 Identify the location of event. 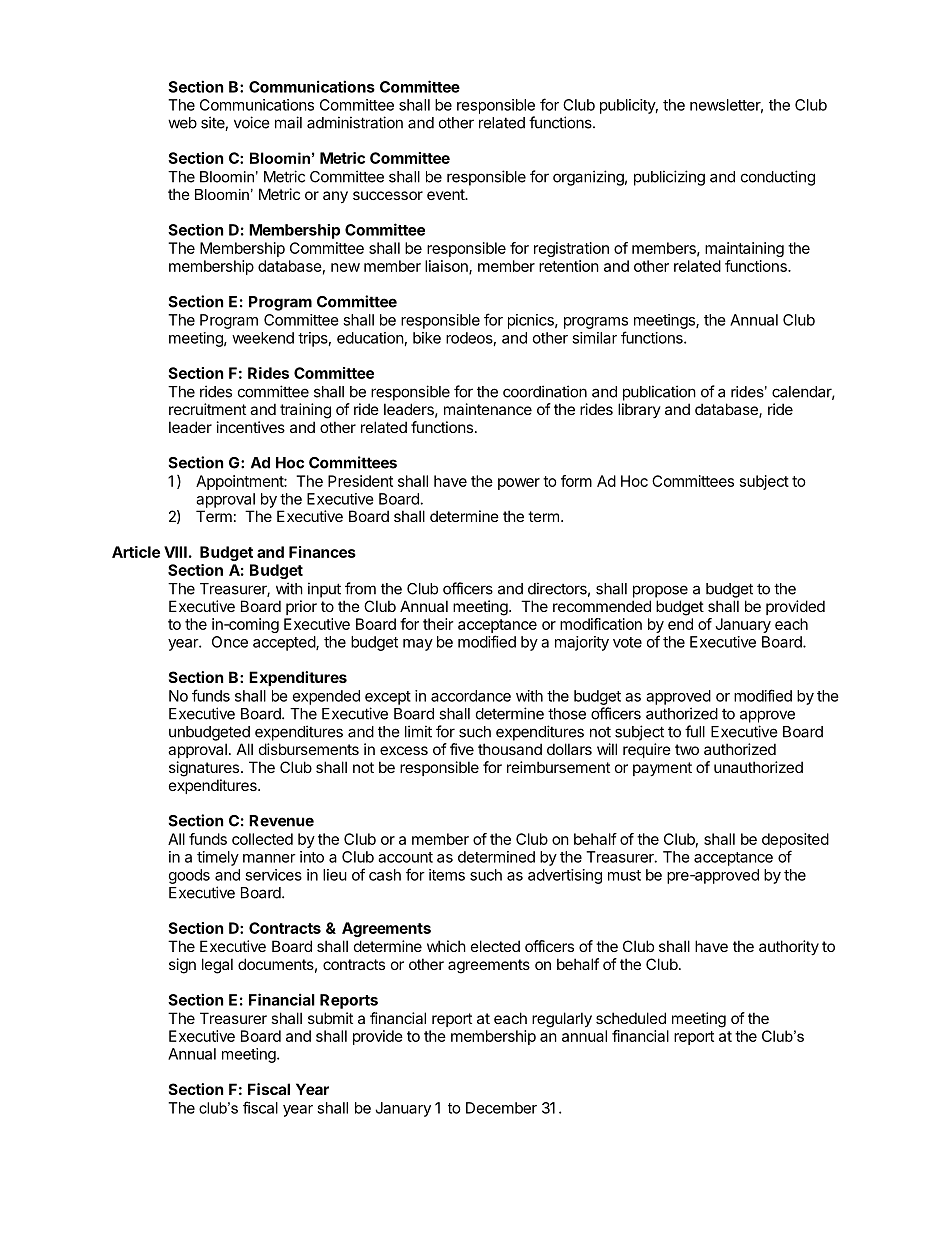
(446, 194).
